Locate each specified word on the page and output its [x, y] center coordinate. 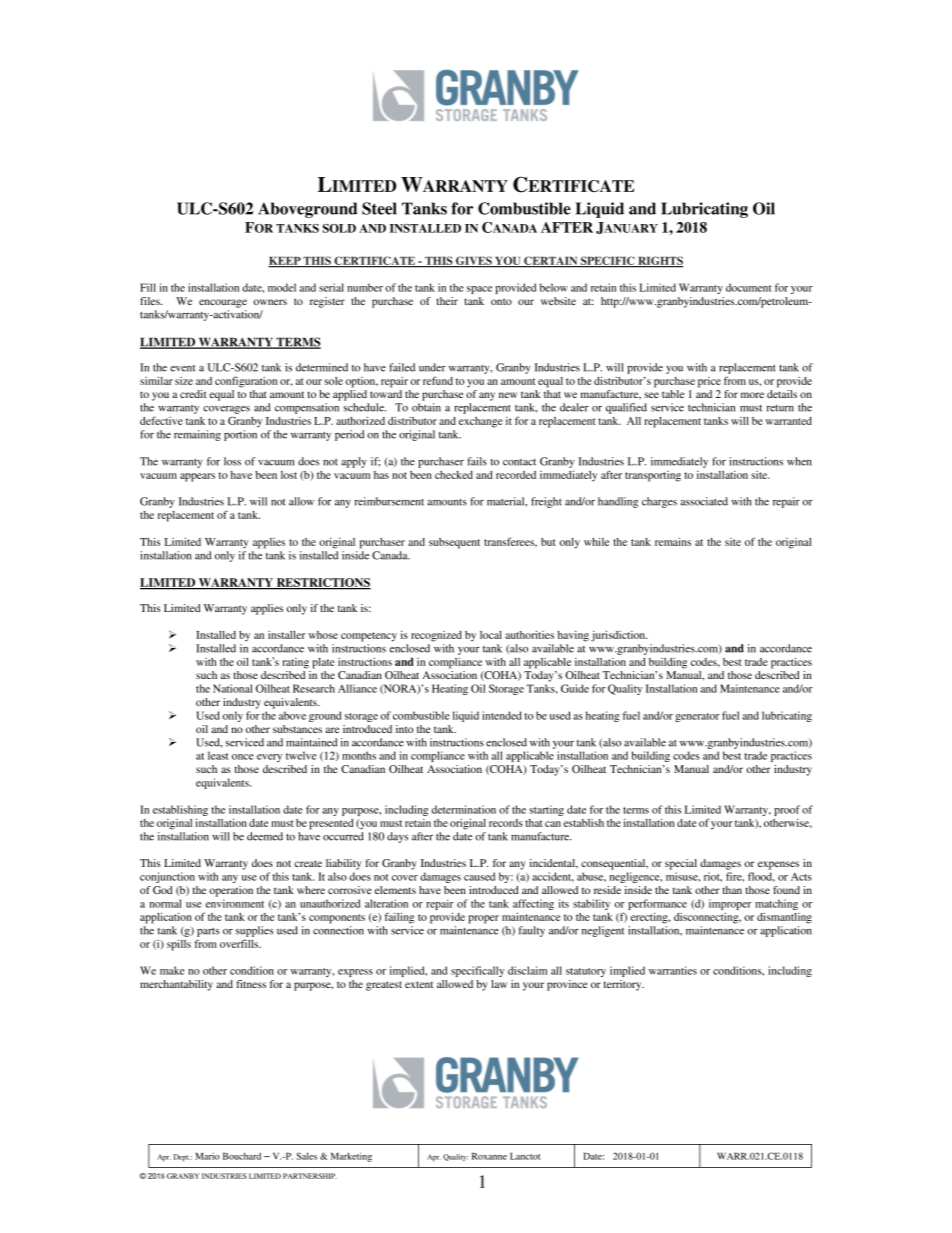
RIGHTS [660, 261]
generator [697, 717]
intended [502, 715]
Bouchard [242, 1156]
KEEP [285, 262]
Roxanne [489, 1156]
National [232, 688]
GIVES [474, 261]
